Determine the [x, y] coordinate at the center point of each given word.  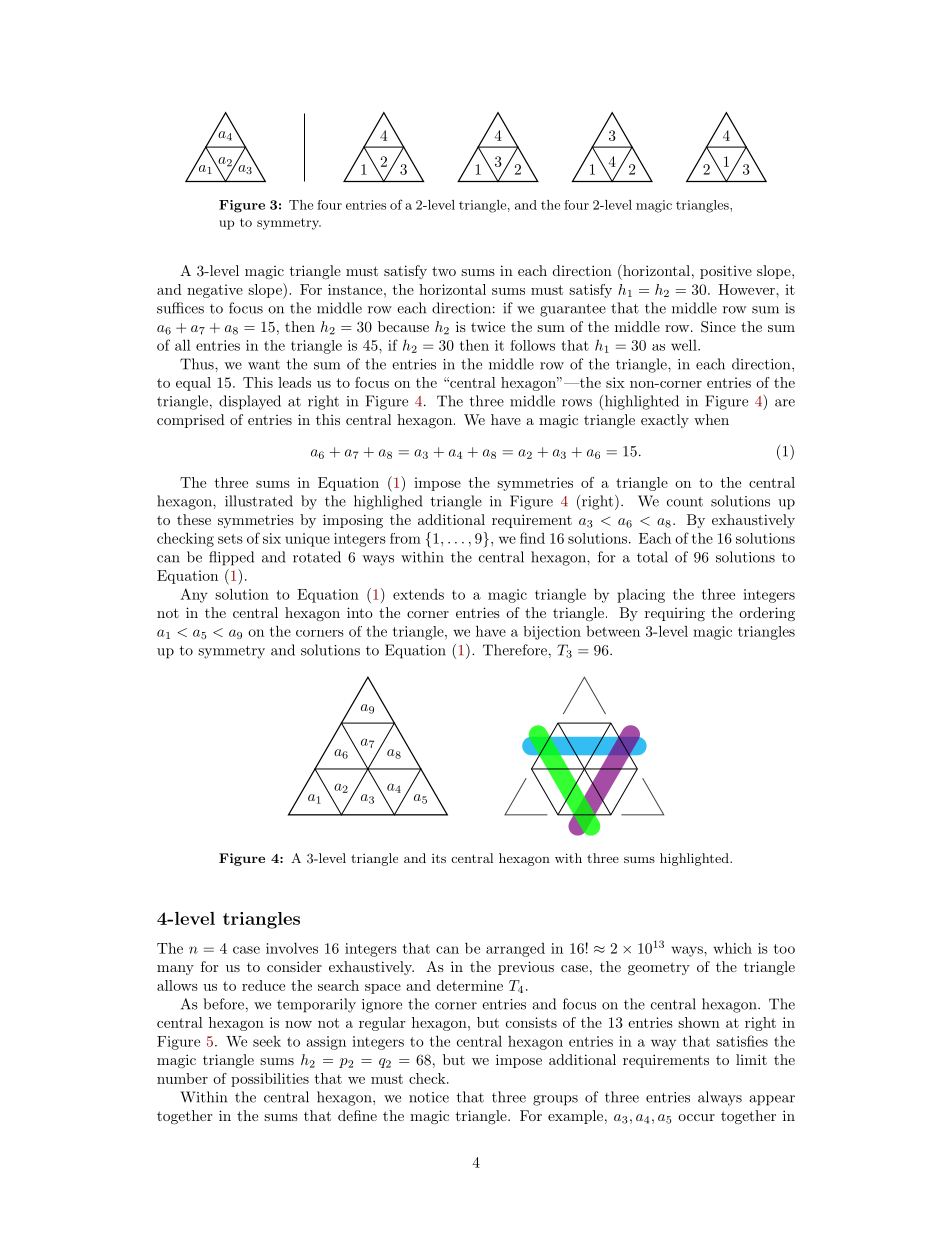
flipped [231, 558]
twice [488, 326]
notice [429, 1097]
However [747, 289]
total [652, 557]
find [532, 538]
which [732, 948]
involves [292, 948]
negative [215, 291]
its [439, 858]
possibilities [270, 1080]
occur [696, 1117]
